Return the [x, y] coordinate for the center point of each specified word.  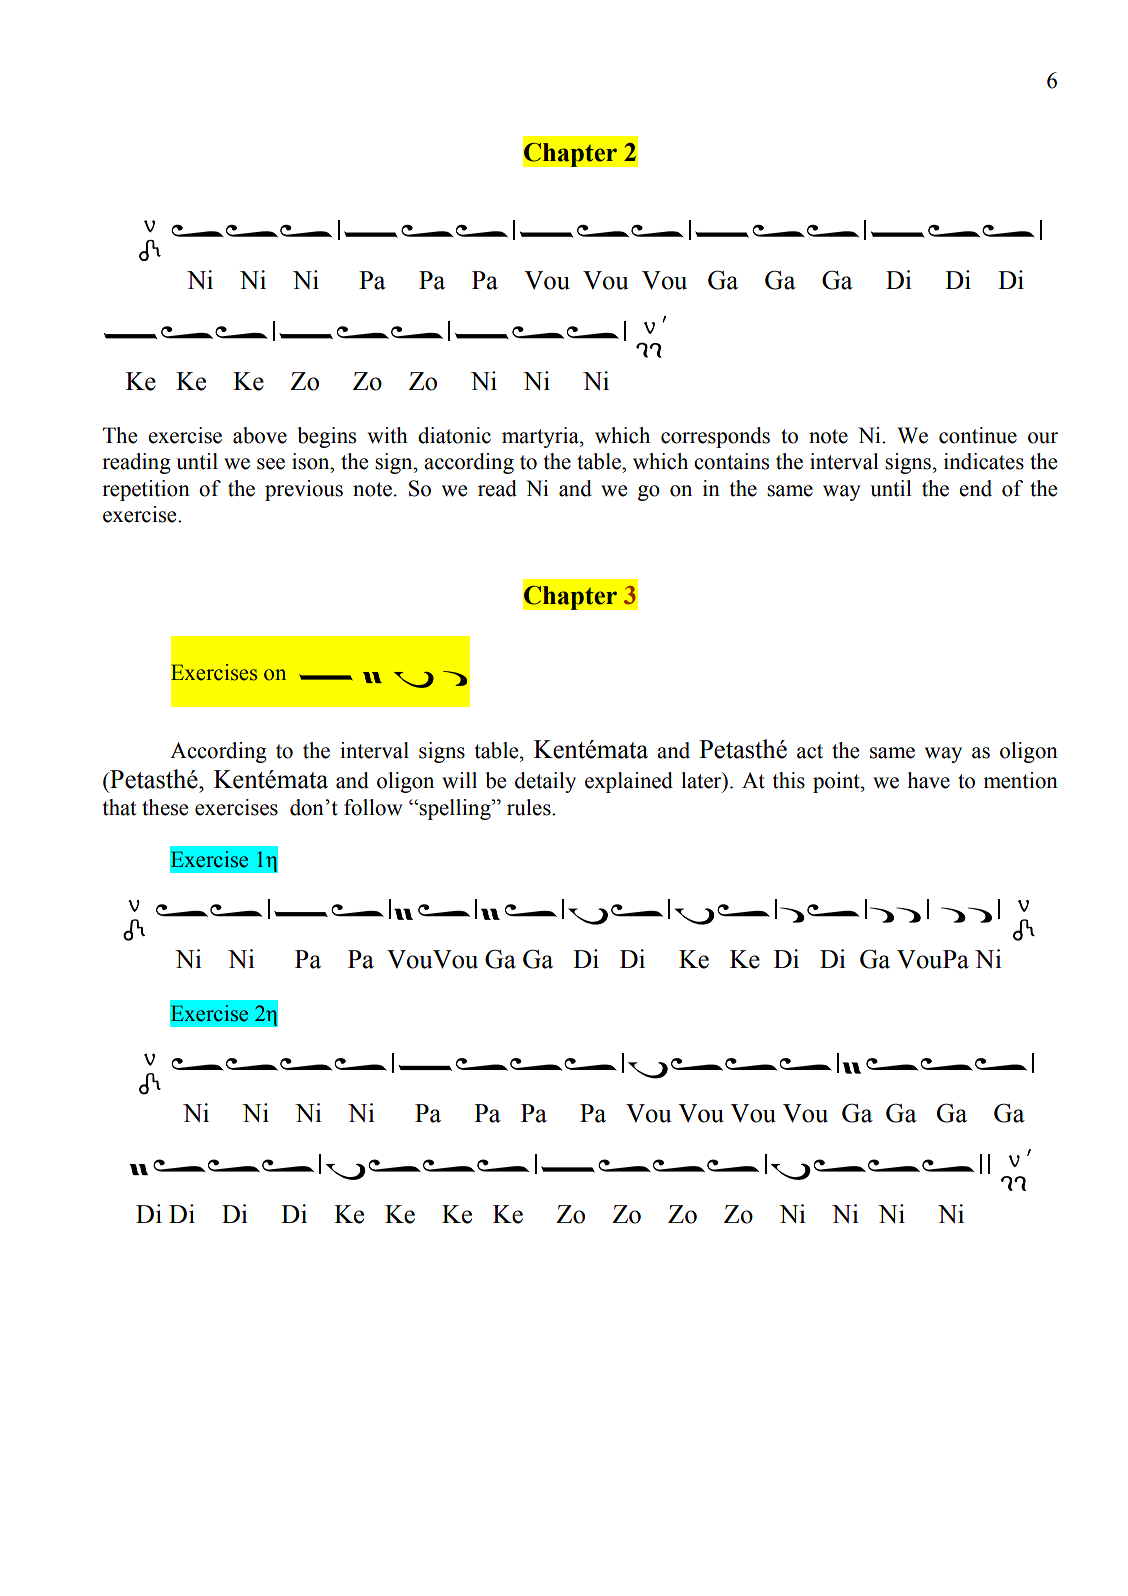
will [459, 780]
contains [731, 461]
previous [304, 490]
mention [1020, 780]
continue [978, 435]
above [260, 435]
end [975, 488]
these [165, 807]
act [810, 751]
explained [629, 782]
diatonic [454, 435]
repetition [146, 490]
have [929, 780]
